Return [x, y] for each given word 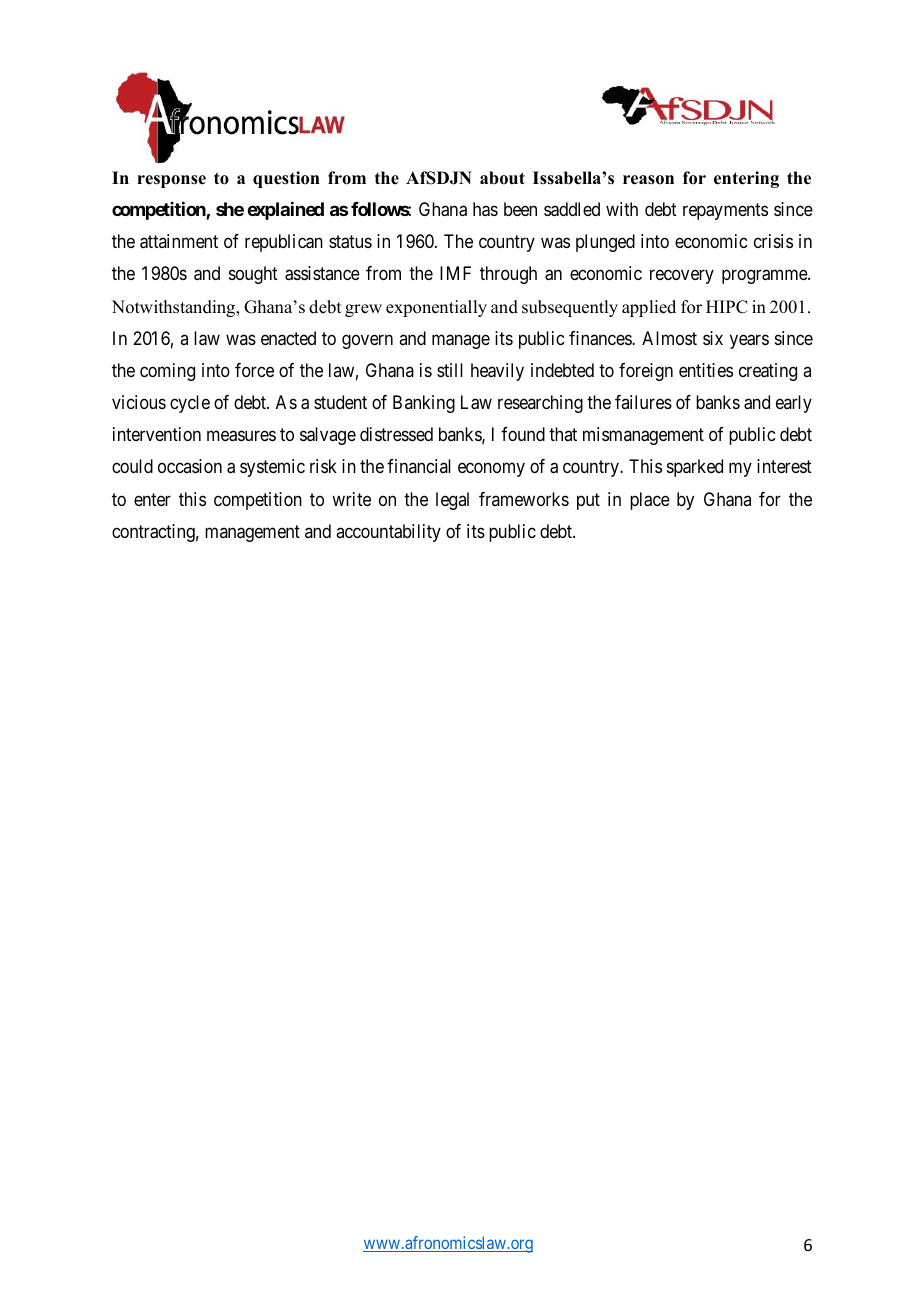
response [171, 181]
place [650, 501]
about [502, 178]
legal [452, 501]
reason [648, 180]
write [351, 499]
